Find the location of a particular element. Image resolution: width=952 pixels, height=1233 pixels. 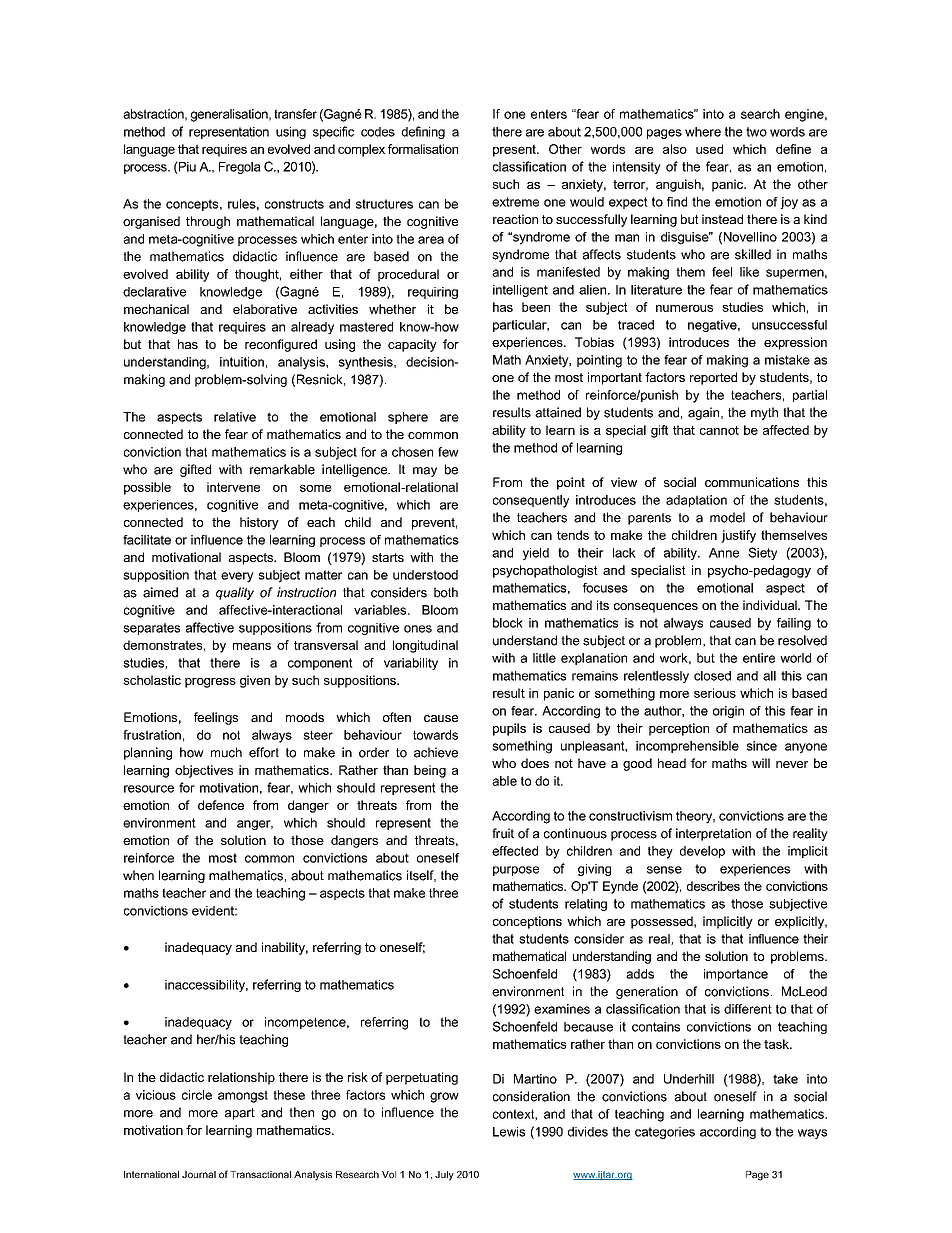

block is located at coordinates (508, 623).
